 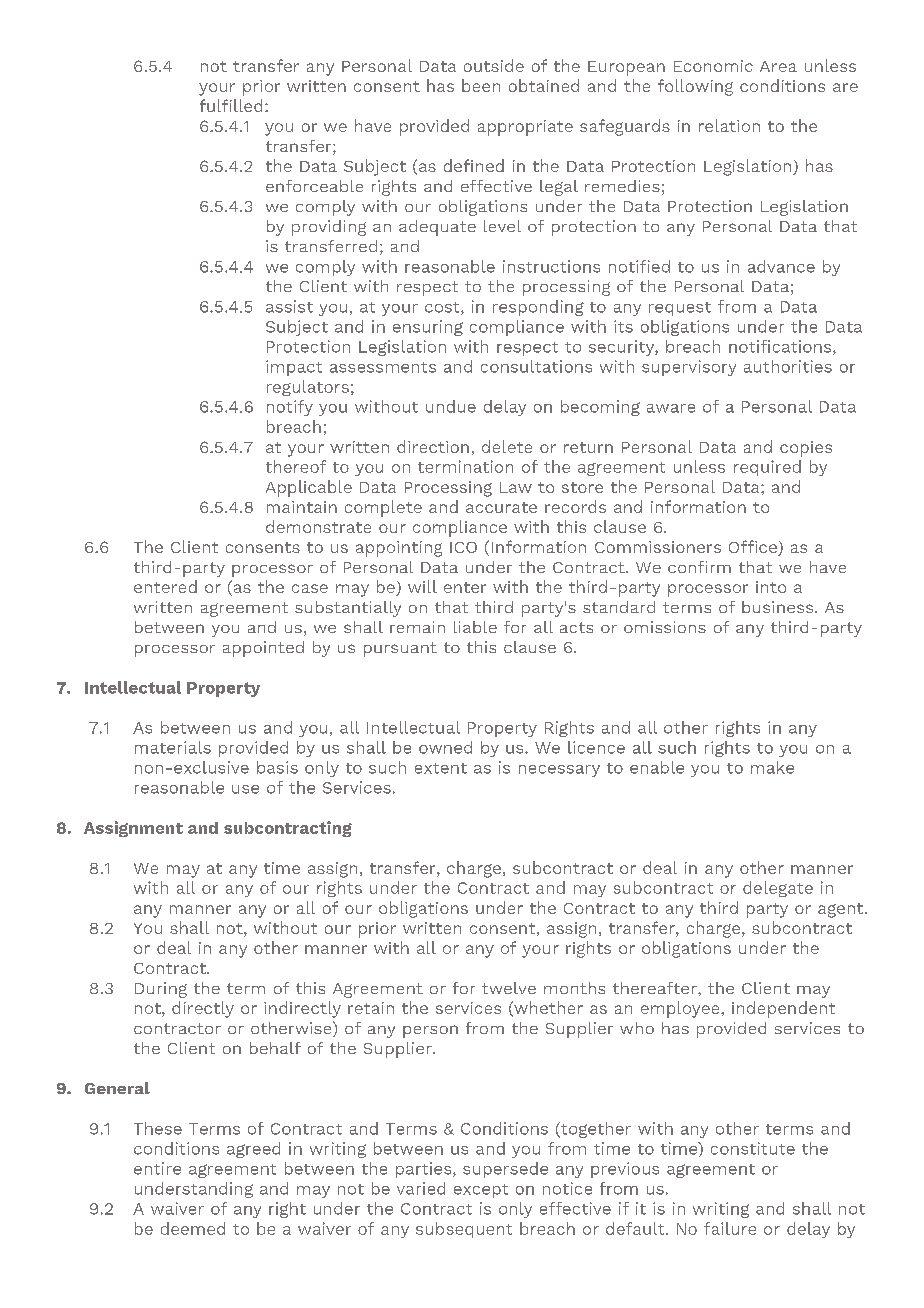 I want to click on deemed, so click(x=193, y=1228).
